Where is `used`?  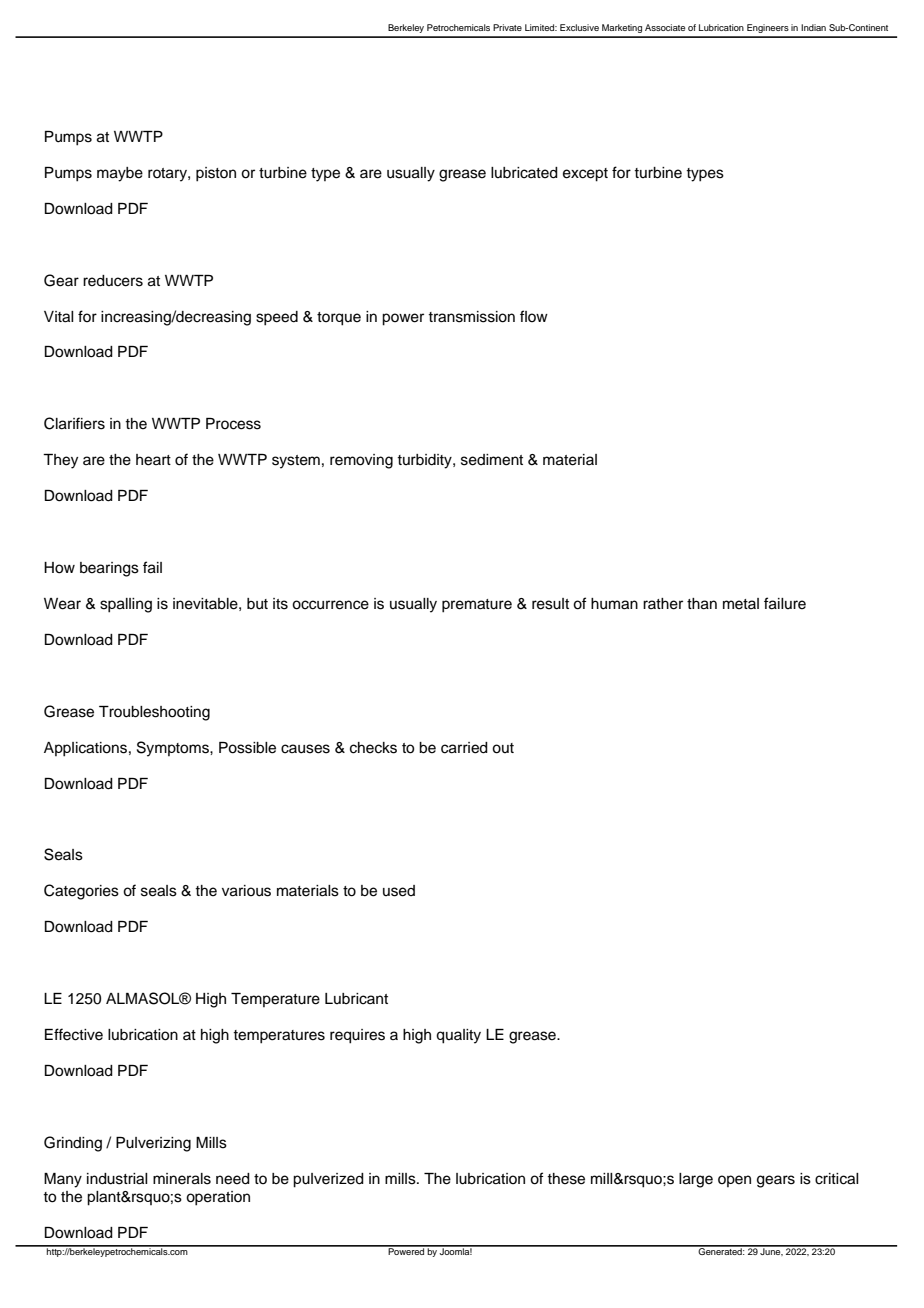
used is located at coordinates (399, 891).
